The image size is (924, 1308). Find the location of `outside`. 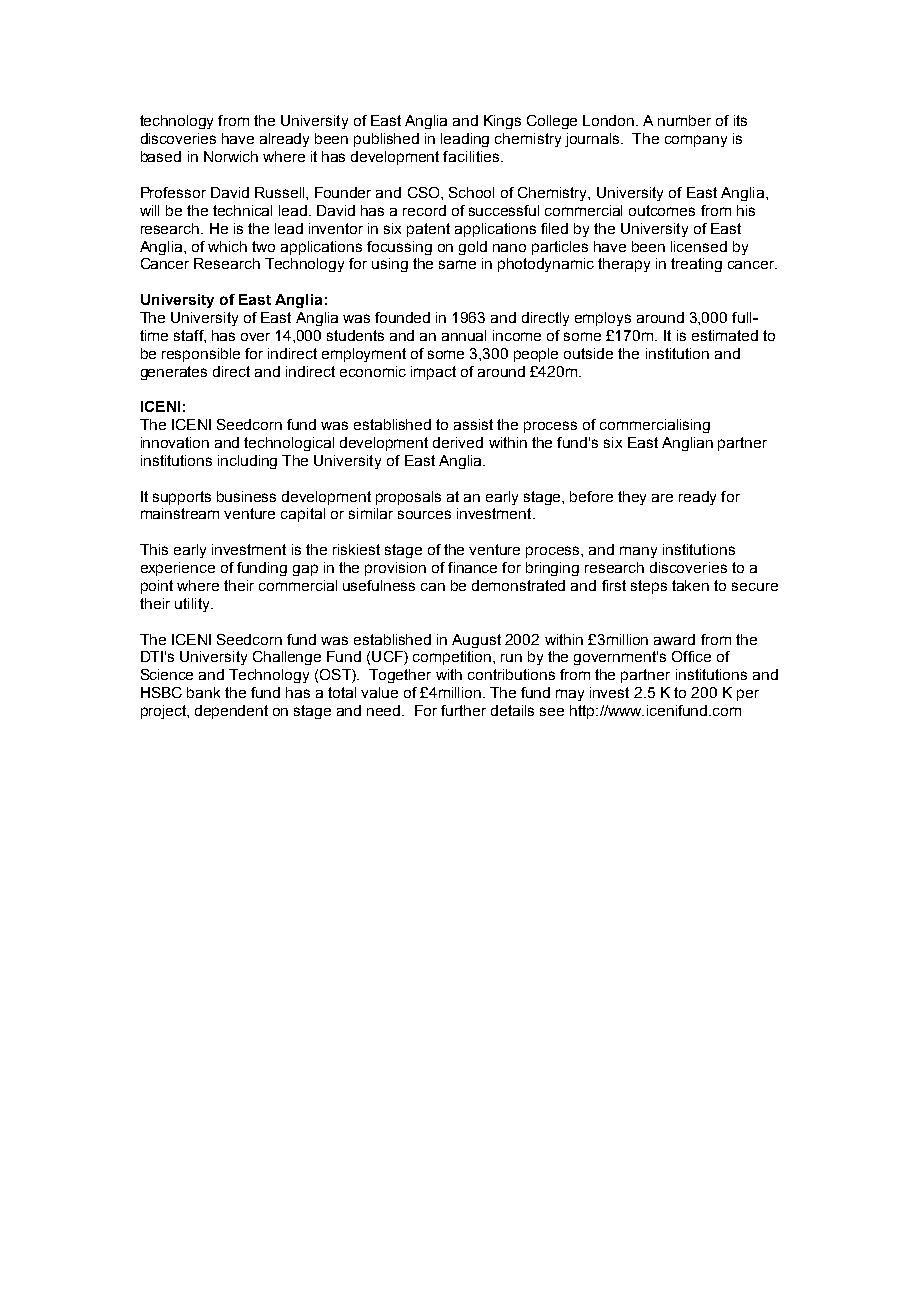

outside is located at coordinates (588, 353).
